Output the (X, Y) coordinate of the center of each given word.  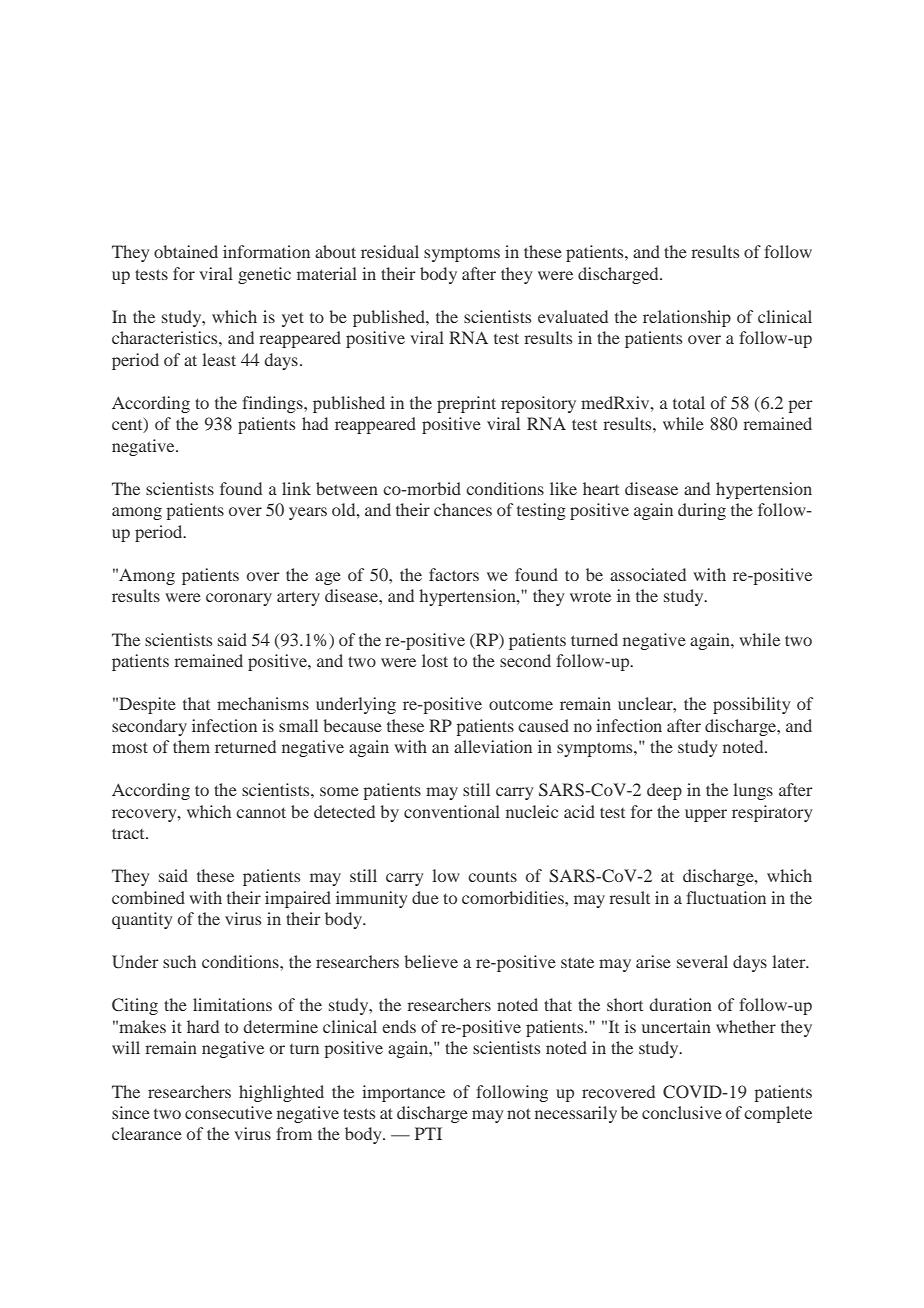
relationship (687, 318)
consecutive (228, 1112)
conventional (452, 811)
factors (454, 574)
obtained (186, 251)
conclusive (682, 1112)
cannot (261, 812)
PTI (428, 1133)
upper (706, 815)
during (702, 511)
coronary (239, 599)
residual (390, 251)
